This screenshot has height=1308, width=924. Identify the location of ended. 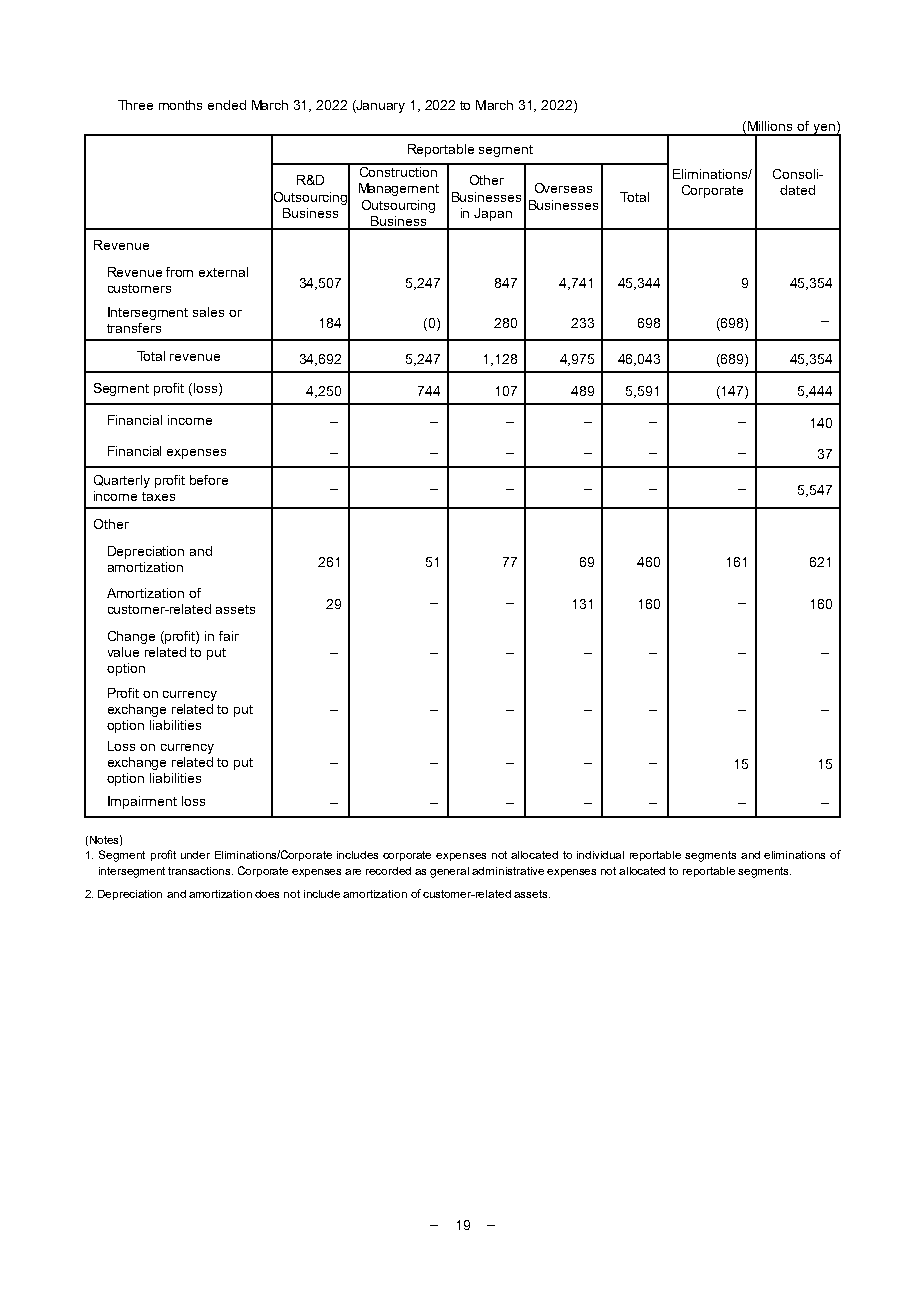
(227, 105).
